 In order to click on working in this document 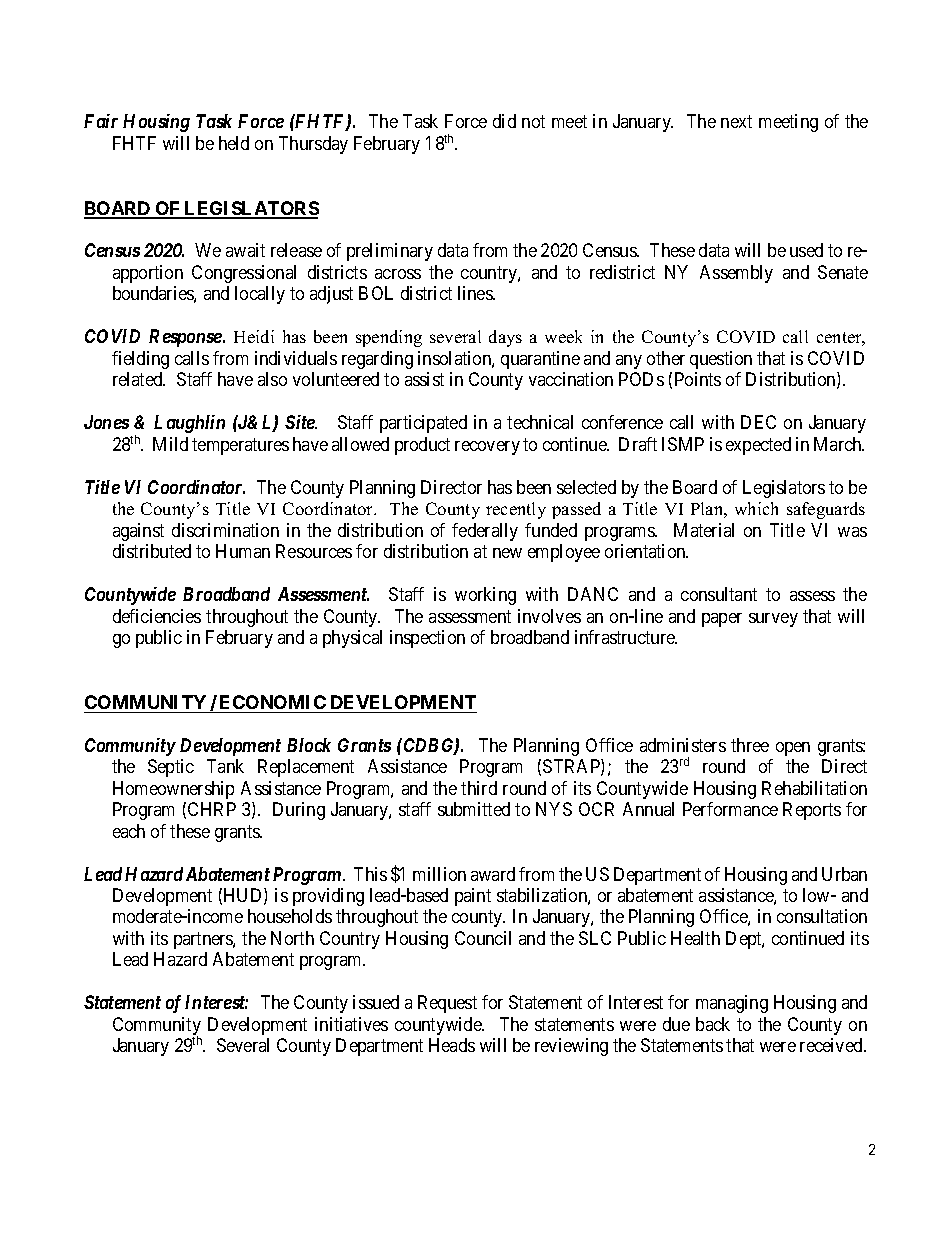, I will do `click(485, 596)`.
